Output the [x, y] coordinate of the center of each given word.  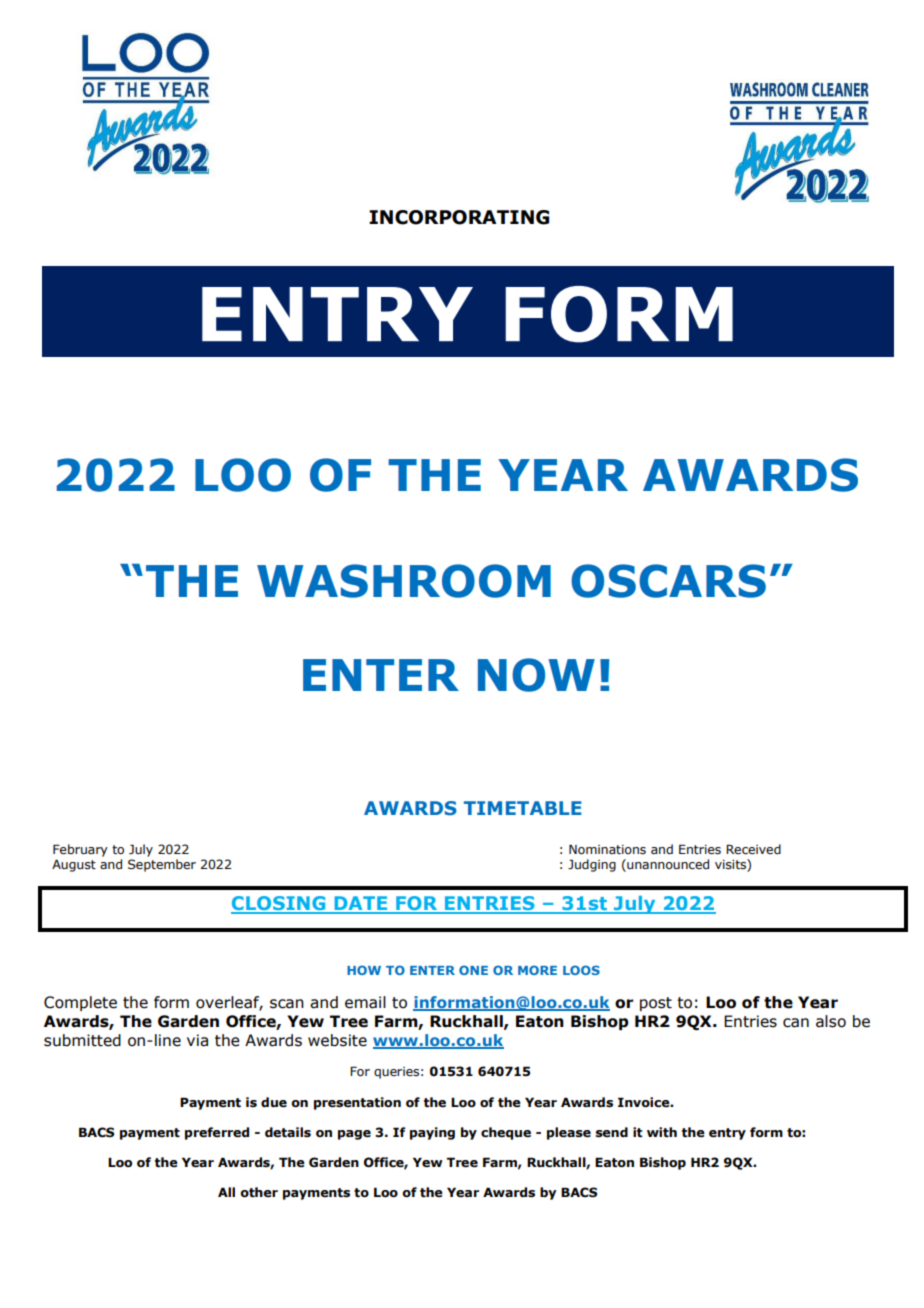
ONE [473, 970]
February [80, 850]
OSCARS [668, 581]
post [656, 1004]
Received [753, 849]
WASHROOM [404, 581]
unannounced [667, 865]
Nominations [607, 849]
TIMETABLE [523, 808]
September [162, 865]
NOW [536, 675]
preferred [217, 1133]
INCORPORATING [459, 217]
